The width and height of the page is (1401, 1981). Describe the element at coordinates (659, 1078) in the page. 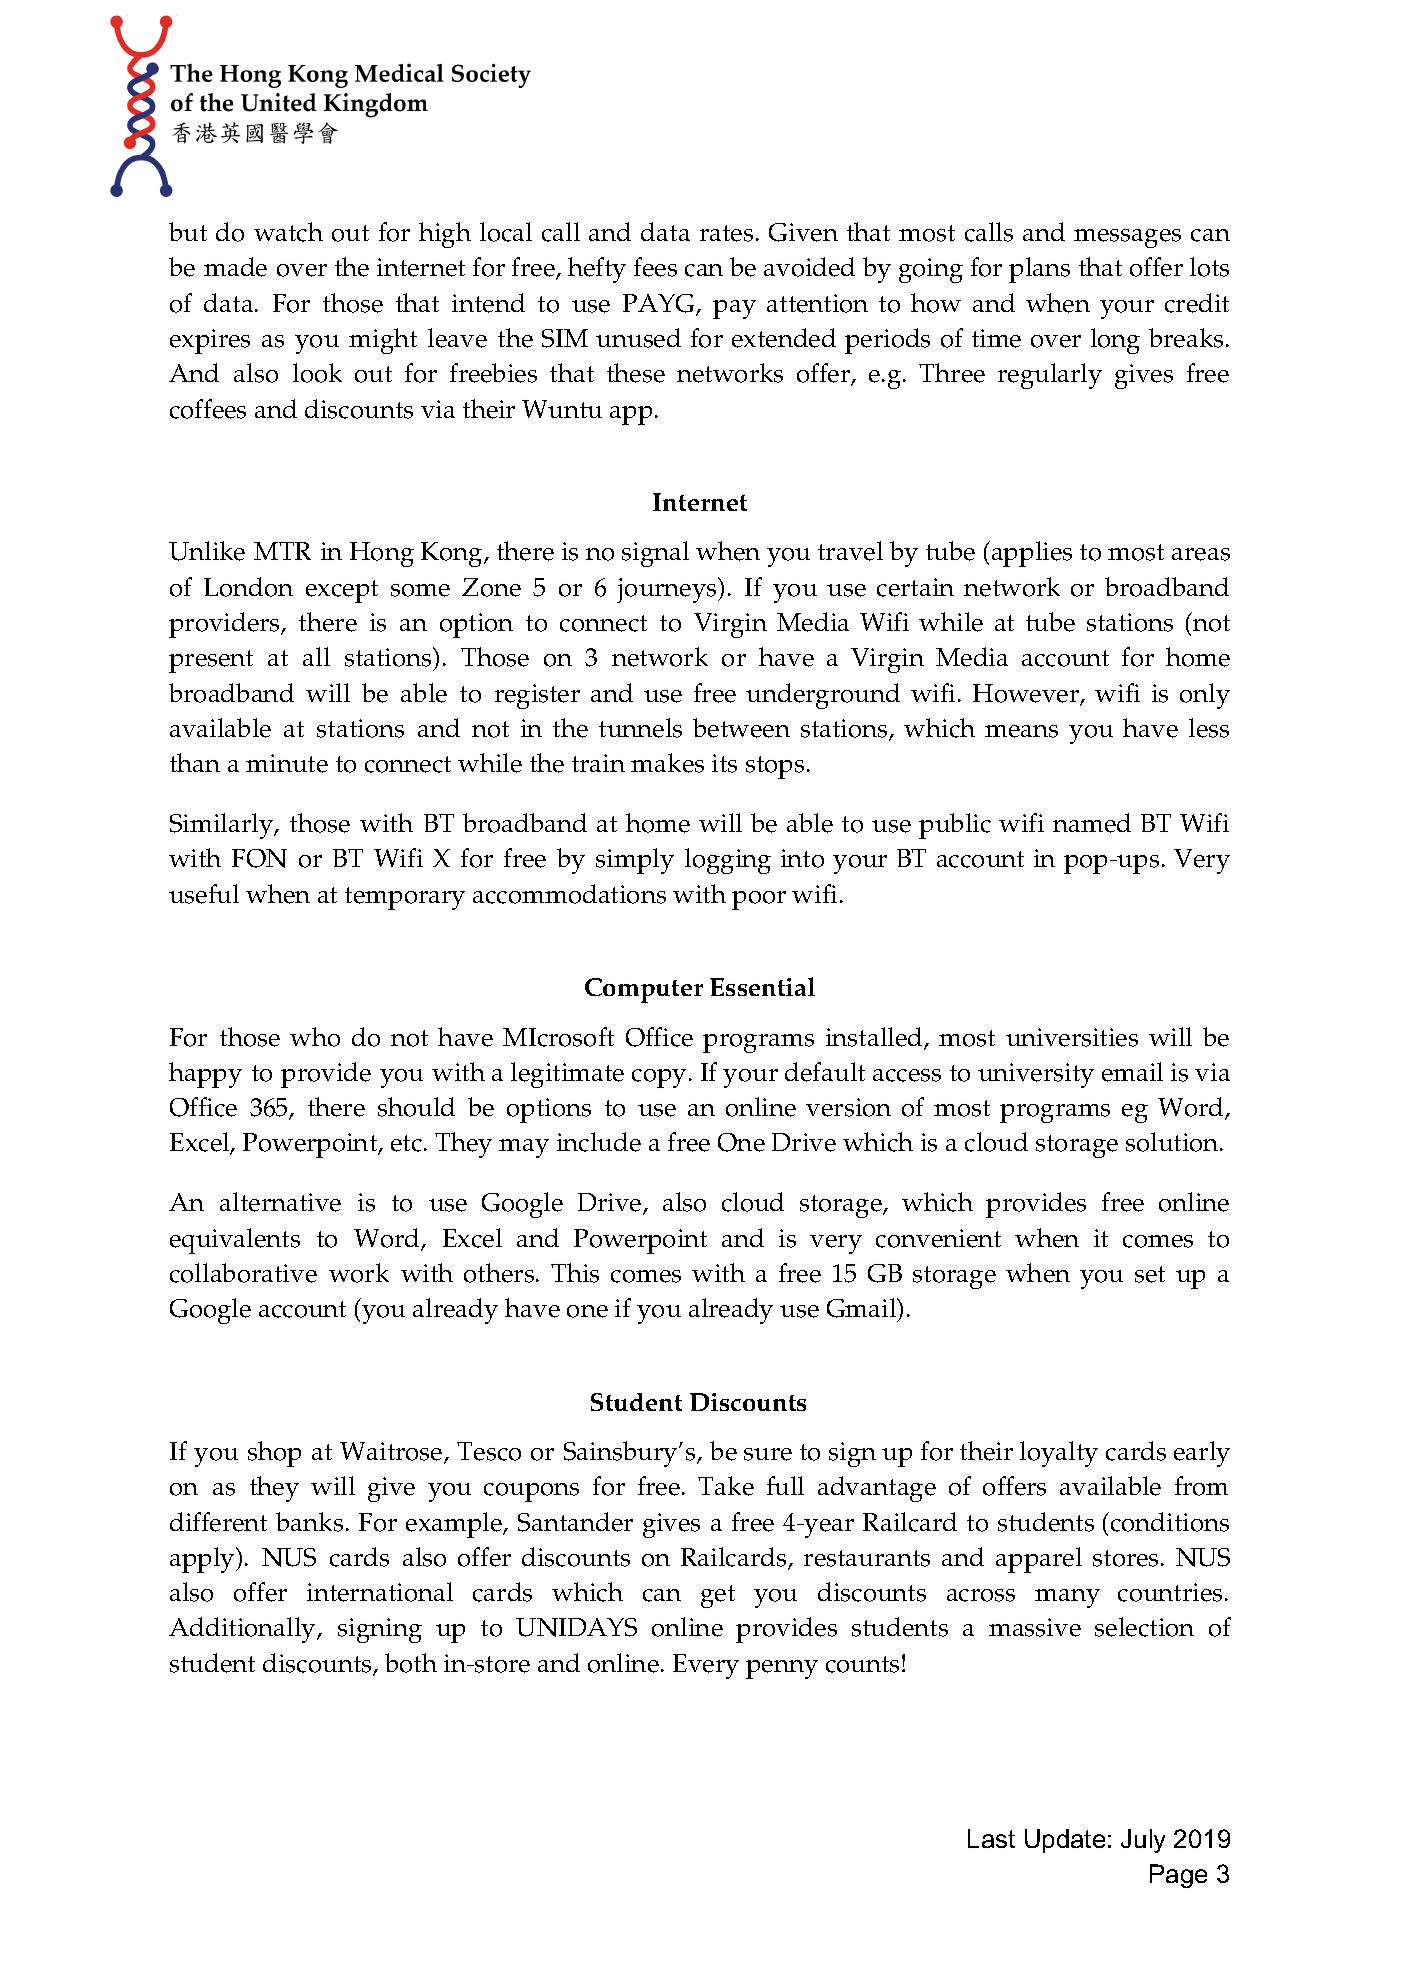

I see `copy` at that location.
